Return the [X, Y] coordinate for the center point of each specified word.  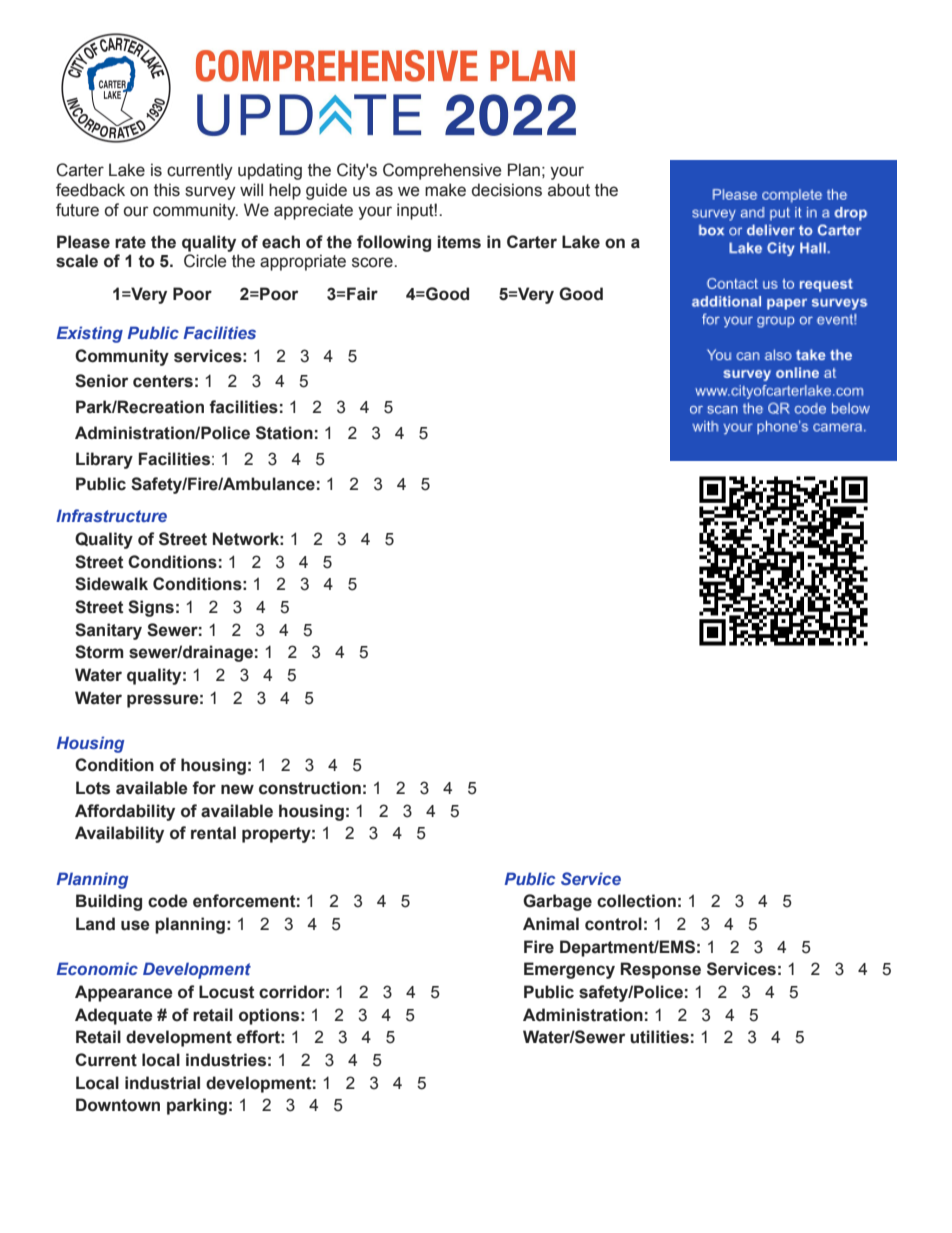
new [237, 789]
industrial [162, 1083]
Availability [119, 834]
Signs [151, 608]
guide [326, 191]
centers [163, 381]
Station [284, 433]
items [459, 242]
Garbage [557, 902]
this [167, 190]
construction [310, 788]
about [569, 190]
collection [636, 901]
